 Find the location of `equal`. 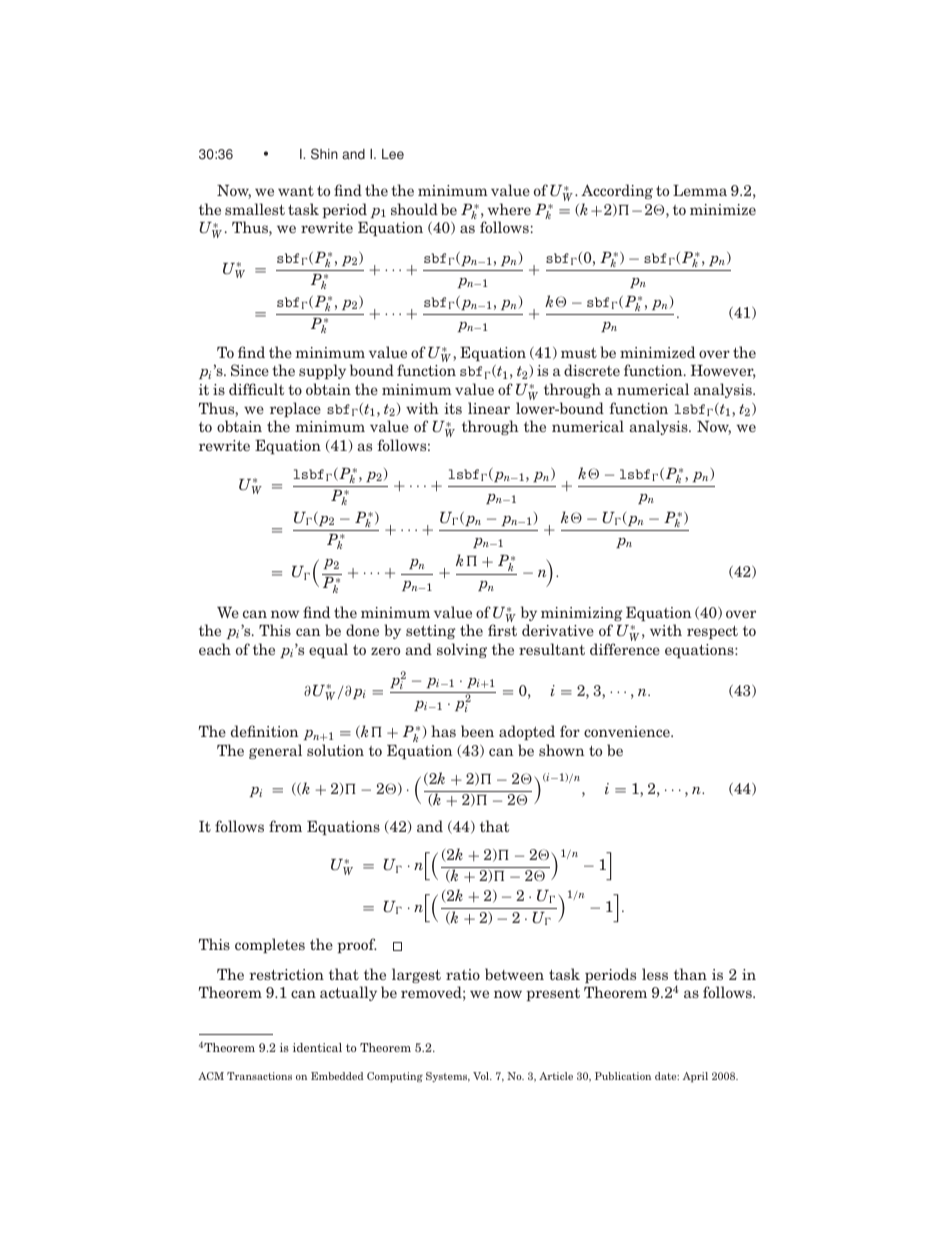

equal is located at coordinates (328, 650).
